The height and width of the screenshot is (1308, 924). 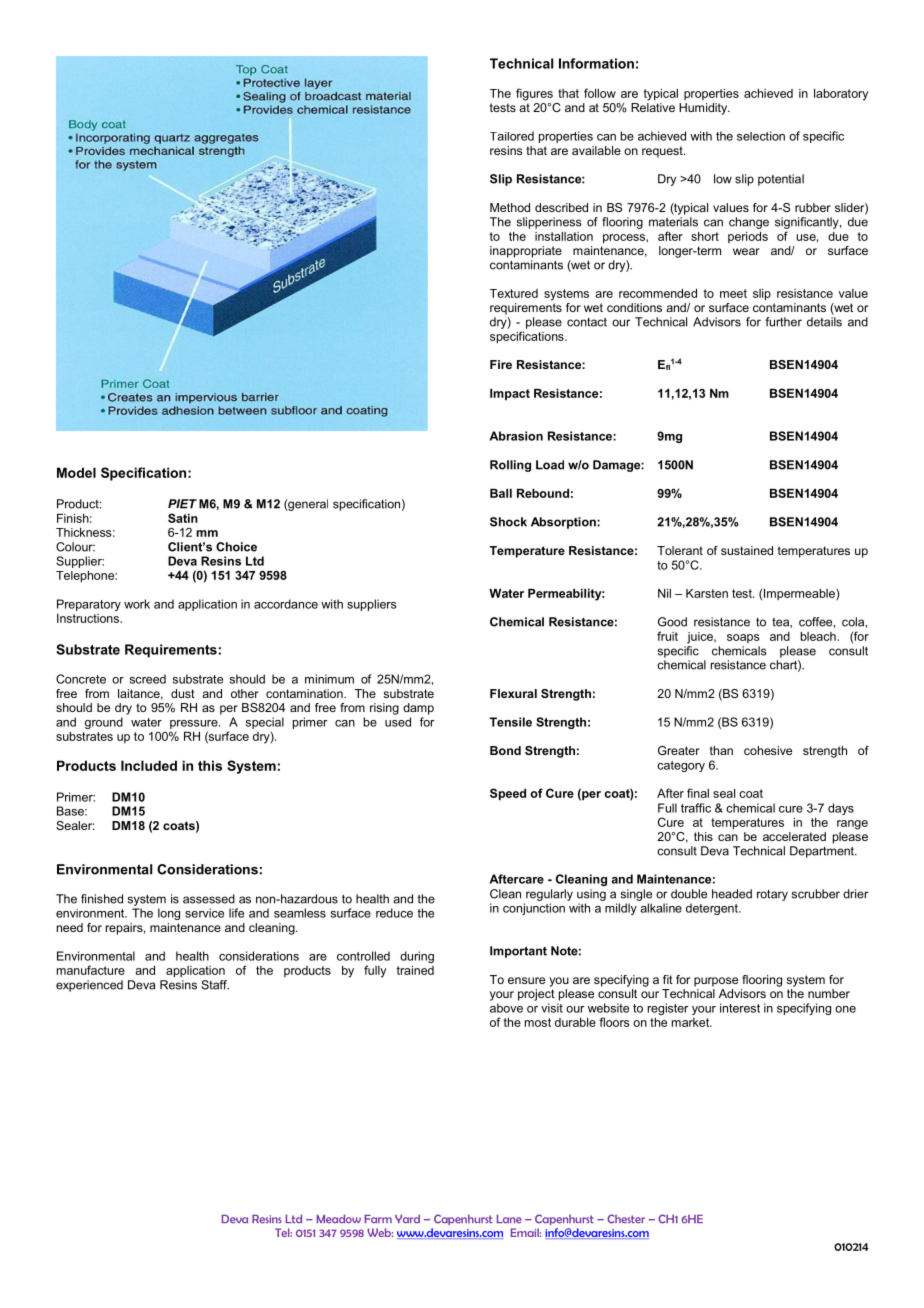 I want to click on screed, so click(x=148, y=679).
